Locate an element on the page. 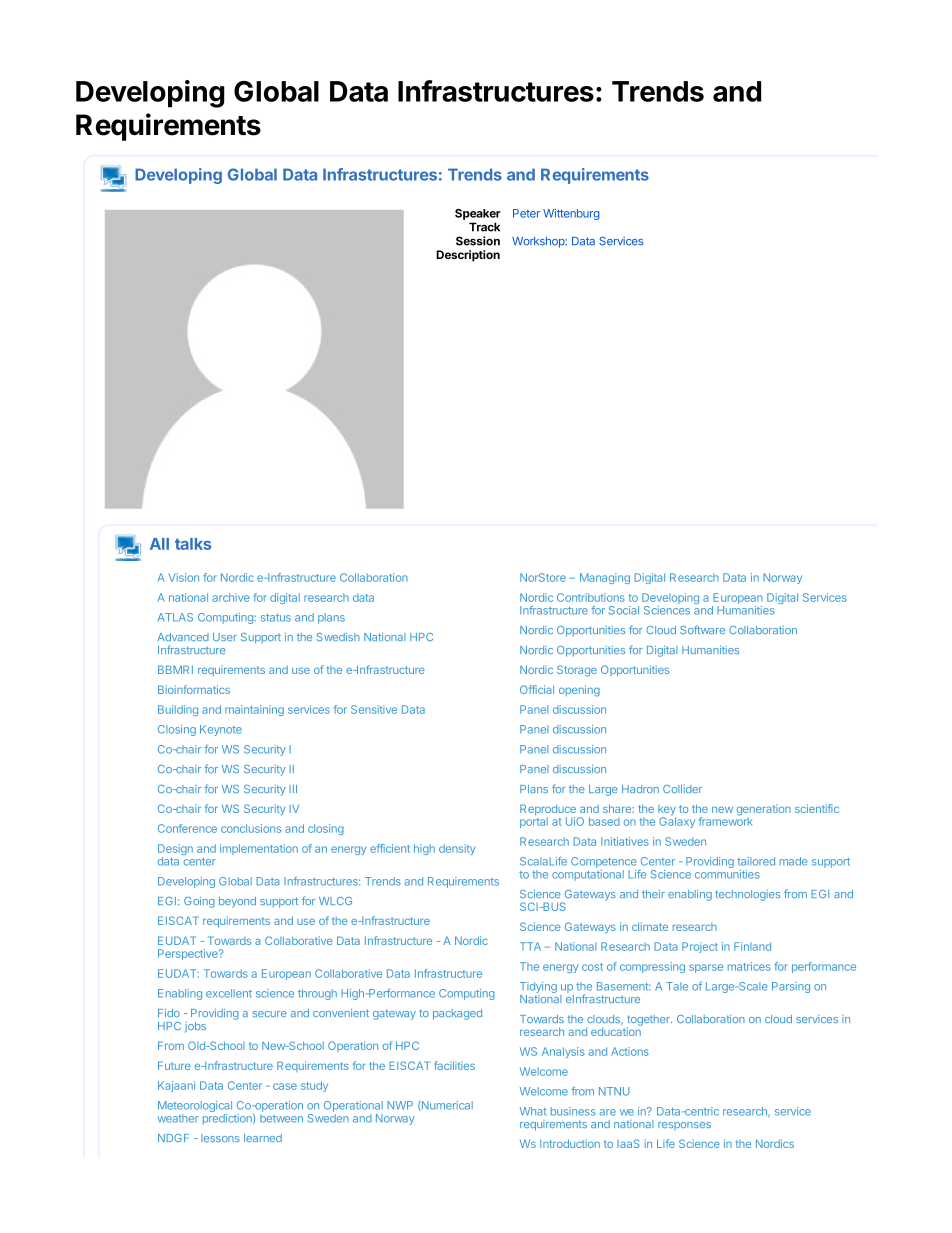 The height and width of the document is (1233, 952). Peter is located at coordinates (526, 213).
